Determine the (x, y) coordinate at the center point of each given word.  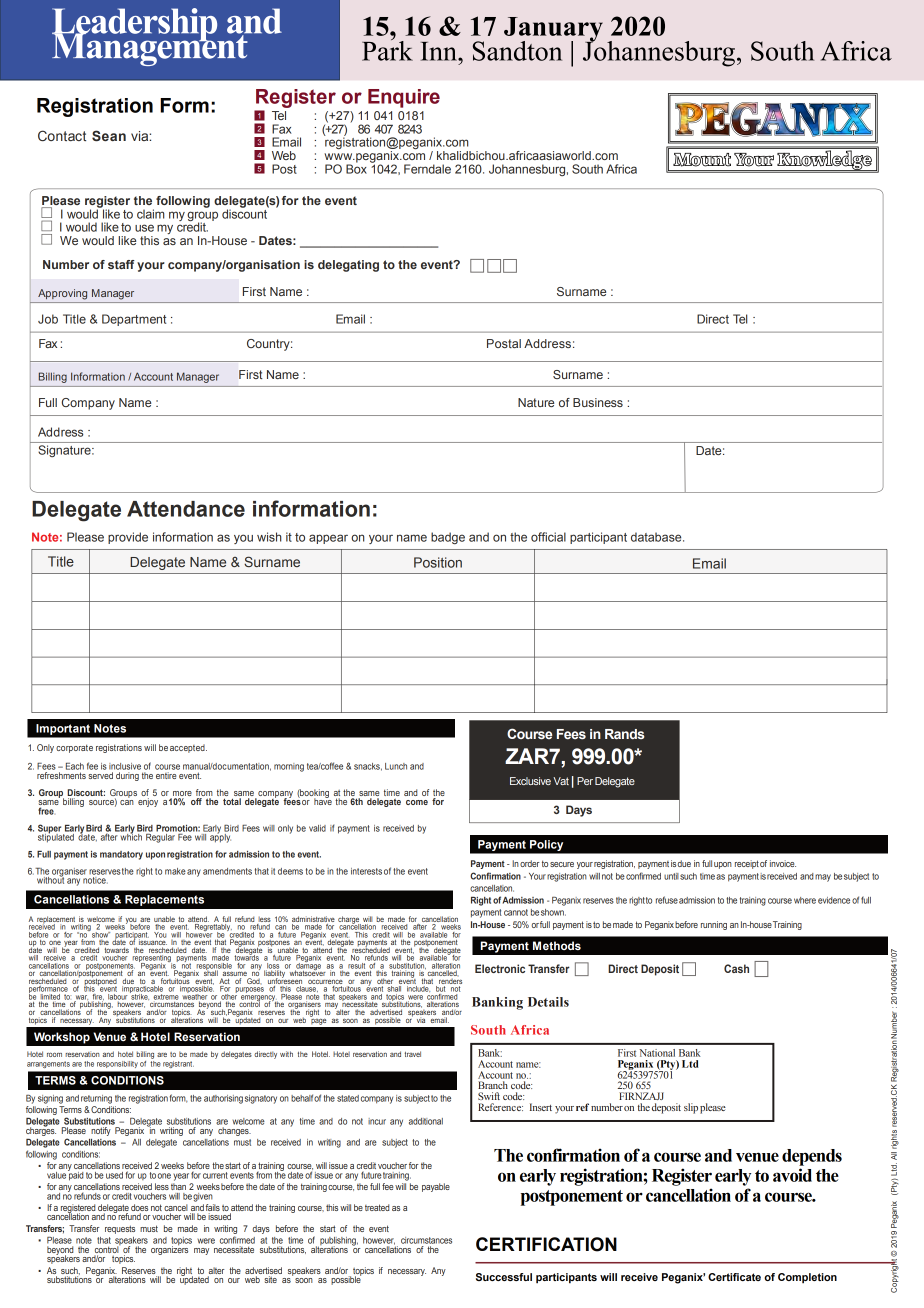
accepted (188, 748)
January (553, 30)
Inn (440, 51)
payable (436, 1187)
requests (120, 1229)
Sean (109, 135)
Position (438, 562)
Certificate (734, 1277)
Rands (625, 734)
